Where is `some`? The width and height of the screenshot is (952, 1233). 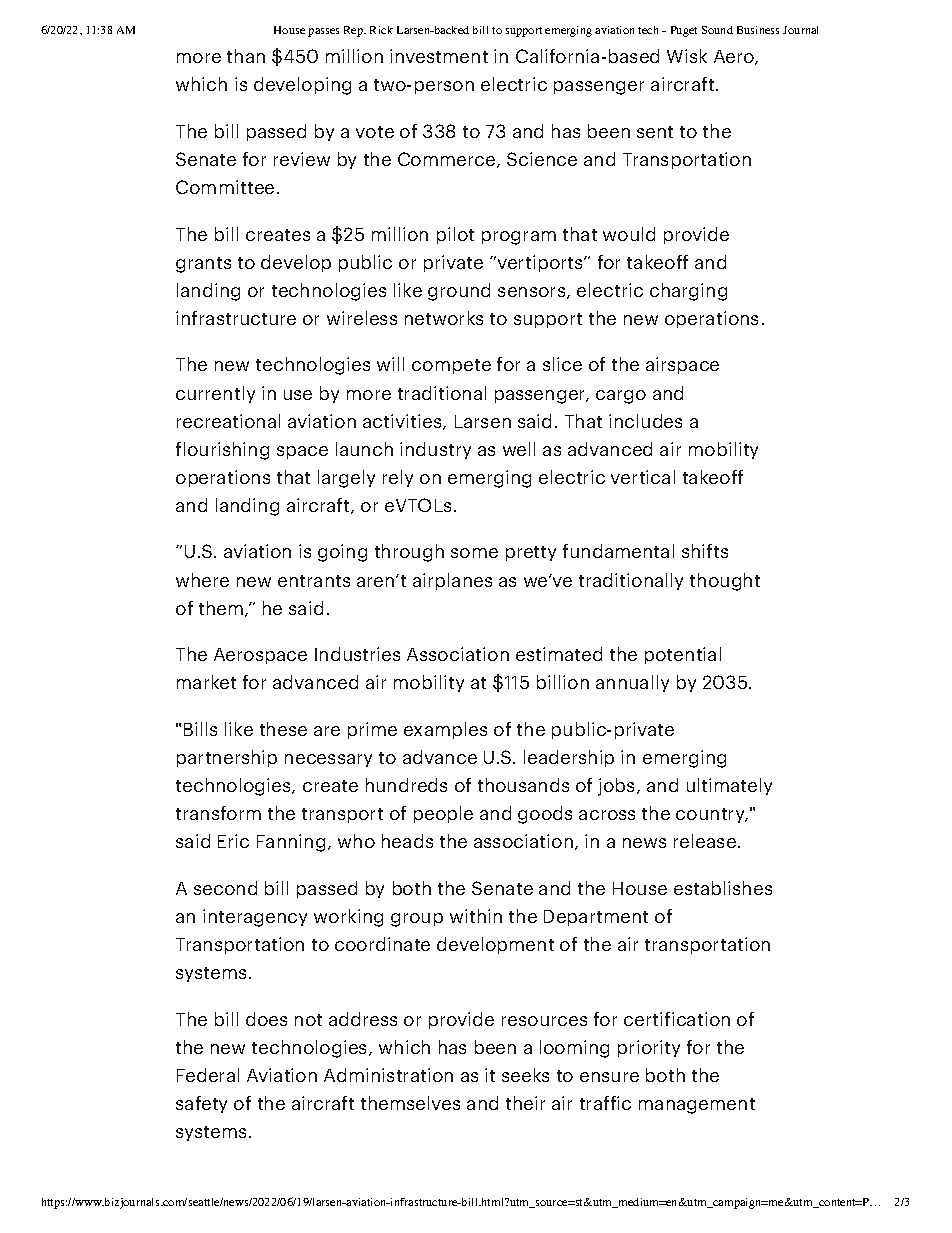 some is located at coordinates (474, 553).
